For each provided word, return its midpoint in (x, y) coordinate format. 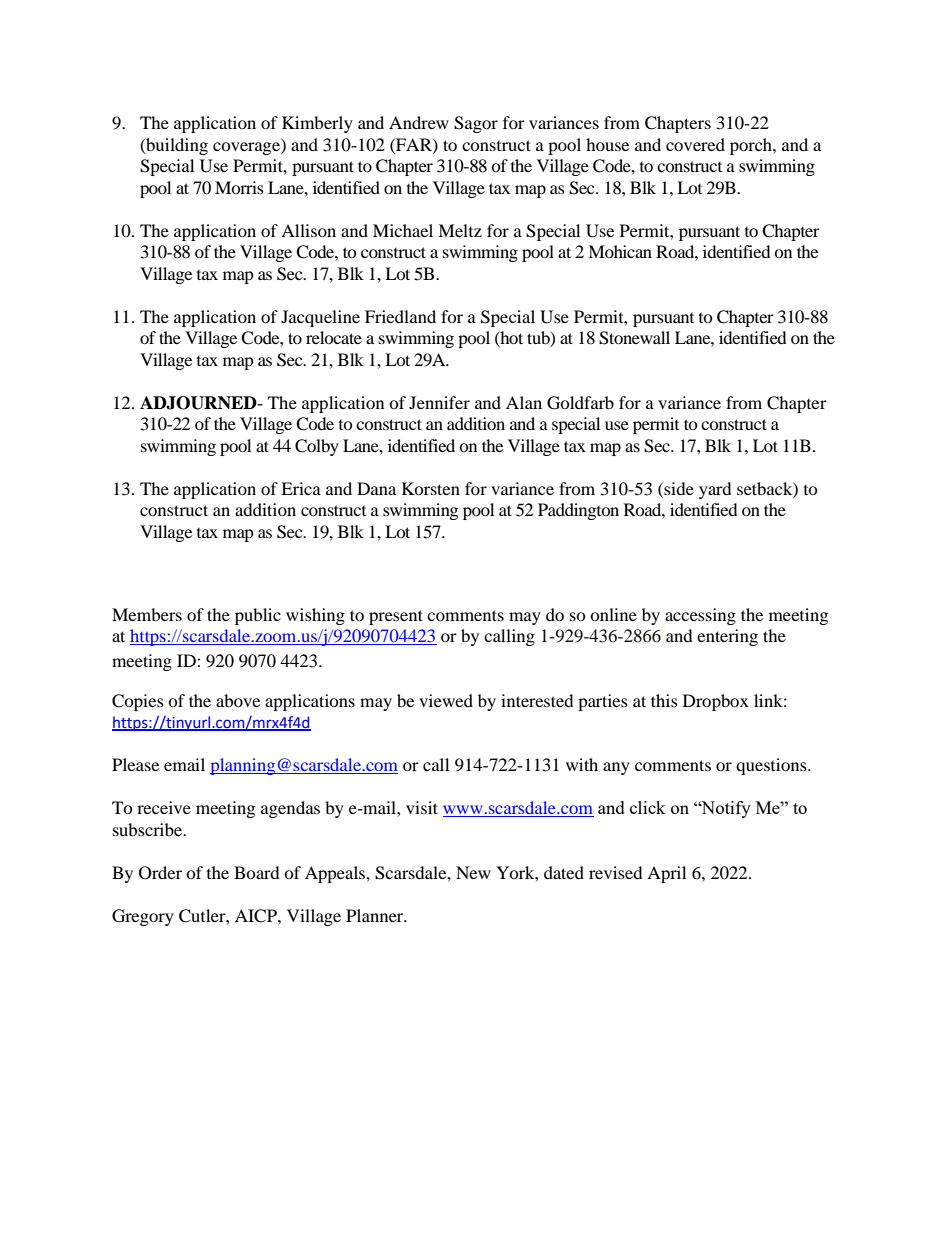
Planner (376, 915)
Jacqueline (320, 318)
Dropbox (716, 702)
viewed (446, 700)
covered (695, 144)
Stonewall (634, 338)
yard (715, 490)
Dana (376, 488)
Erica (301, 488)
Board (257, 872)
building (176, 146)
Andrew (419, 122)
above (238, 700)
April (666, 874)
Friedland (400, 316)
